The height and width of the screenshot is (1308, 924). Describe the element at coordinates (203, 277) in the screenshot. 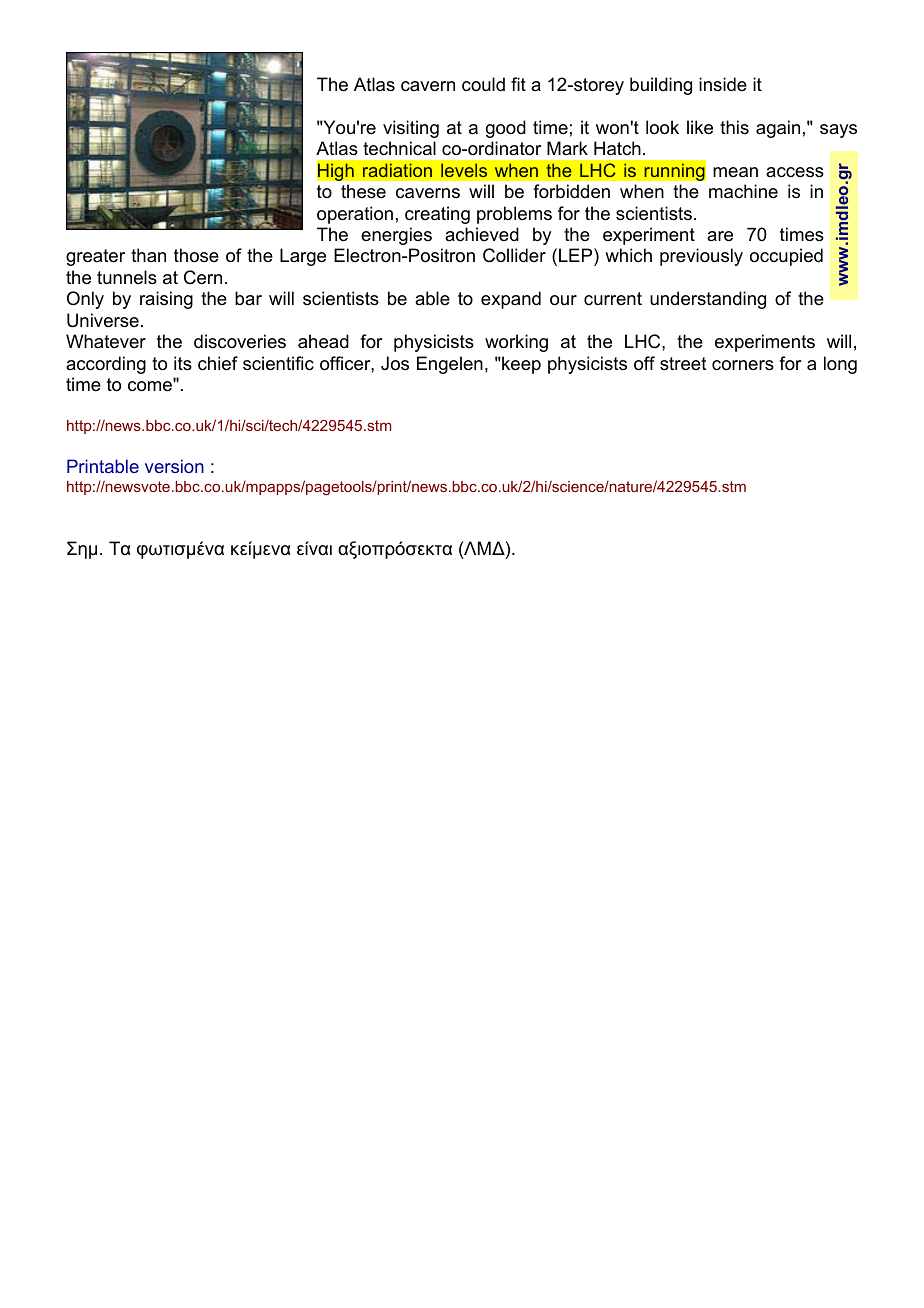

I see `Cern` at that location.
